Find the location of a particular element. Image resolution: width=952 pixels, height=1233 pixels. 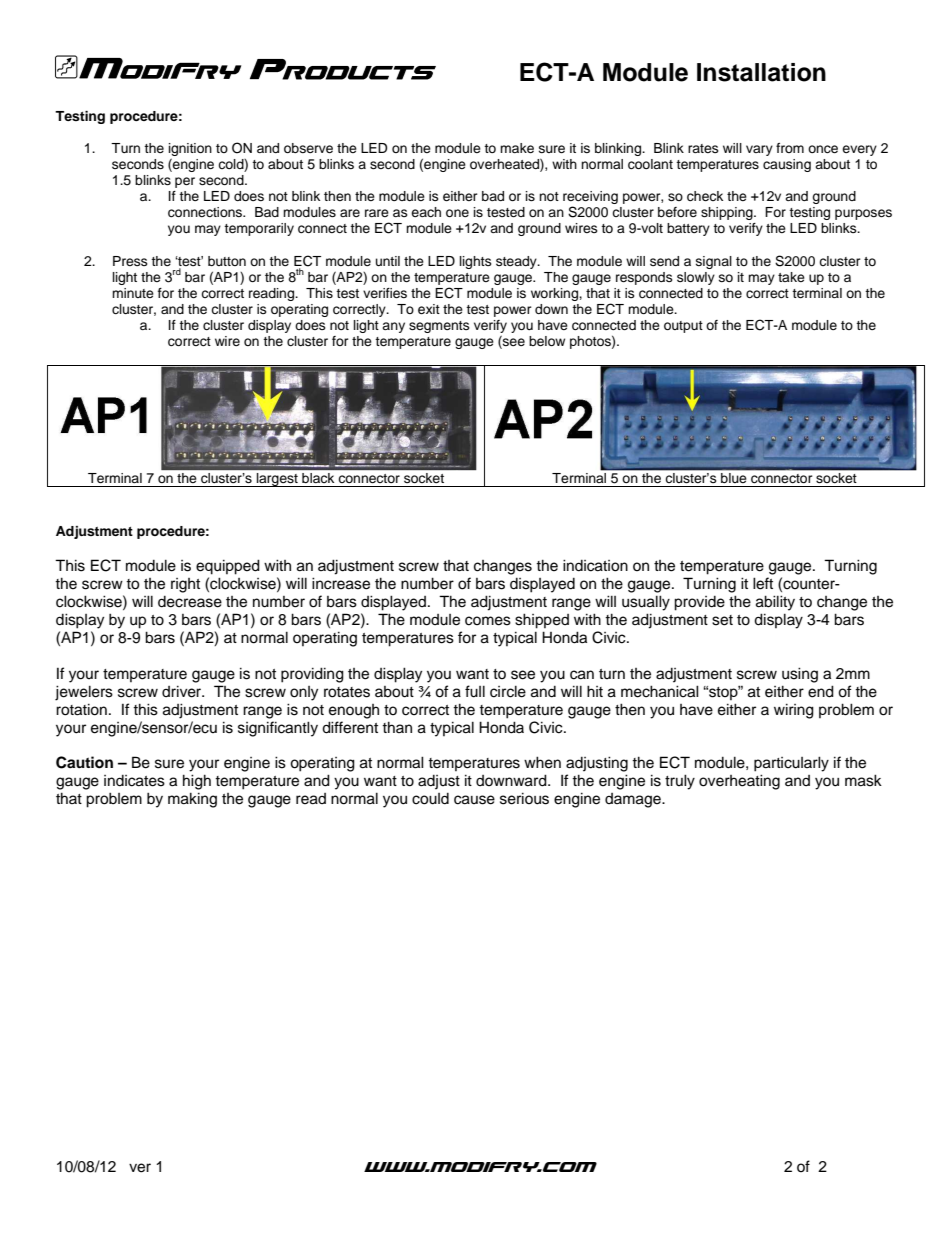

output is located at coordinates (683, 327).
